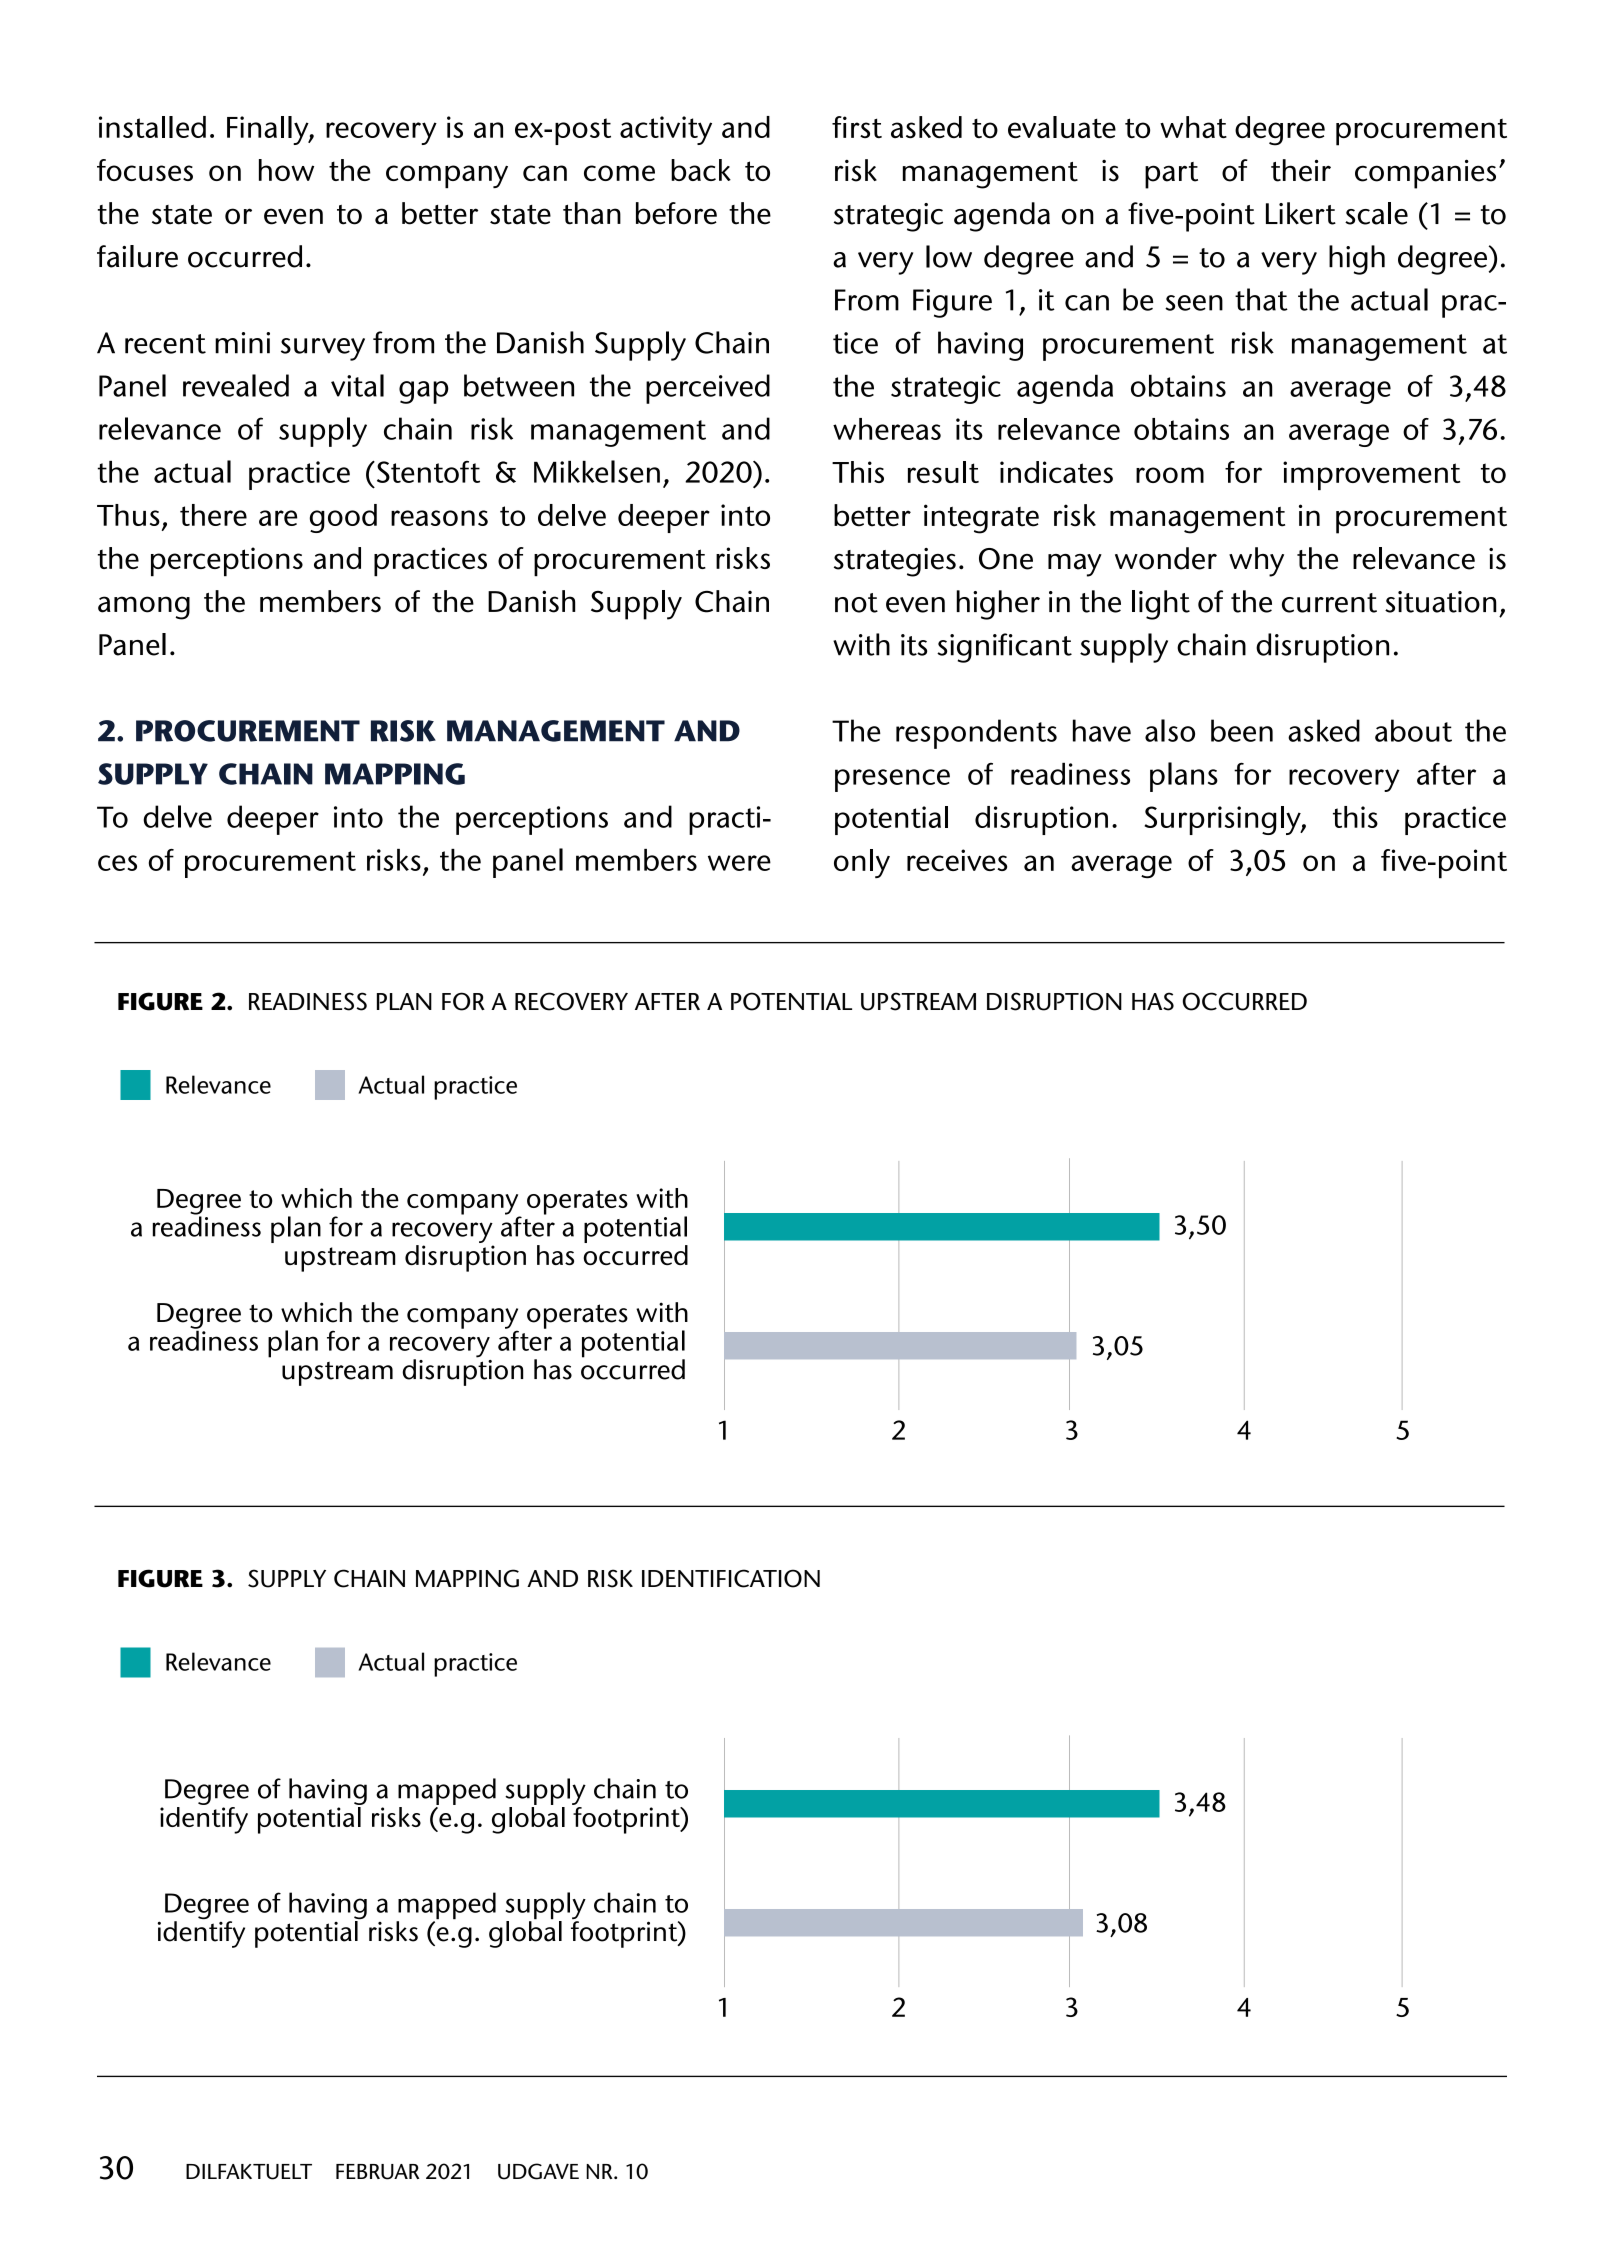 The width and height of the screenshot is (1604, 2268). I want to click on identification, so click(731, 1578).
